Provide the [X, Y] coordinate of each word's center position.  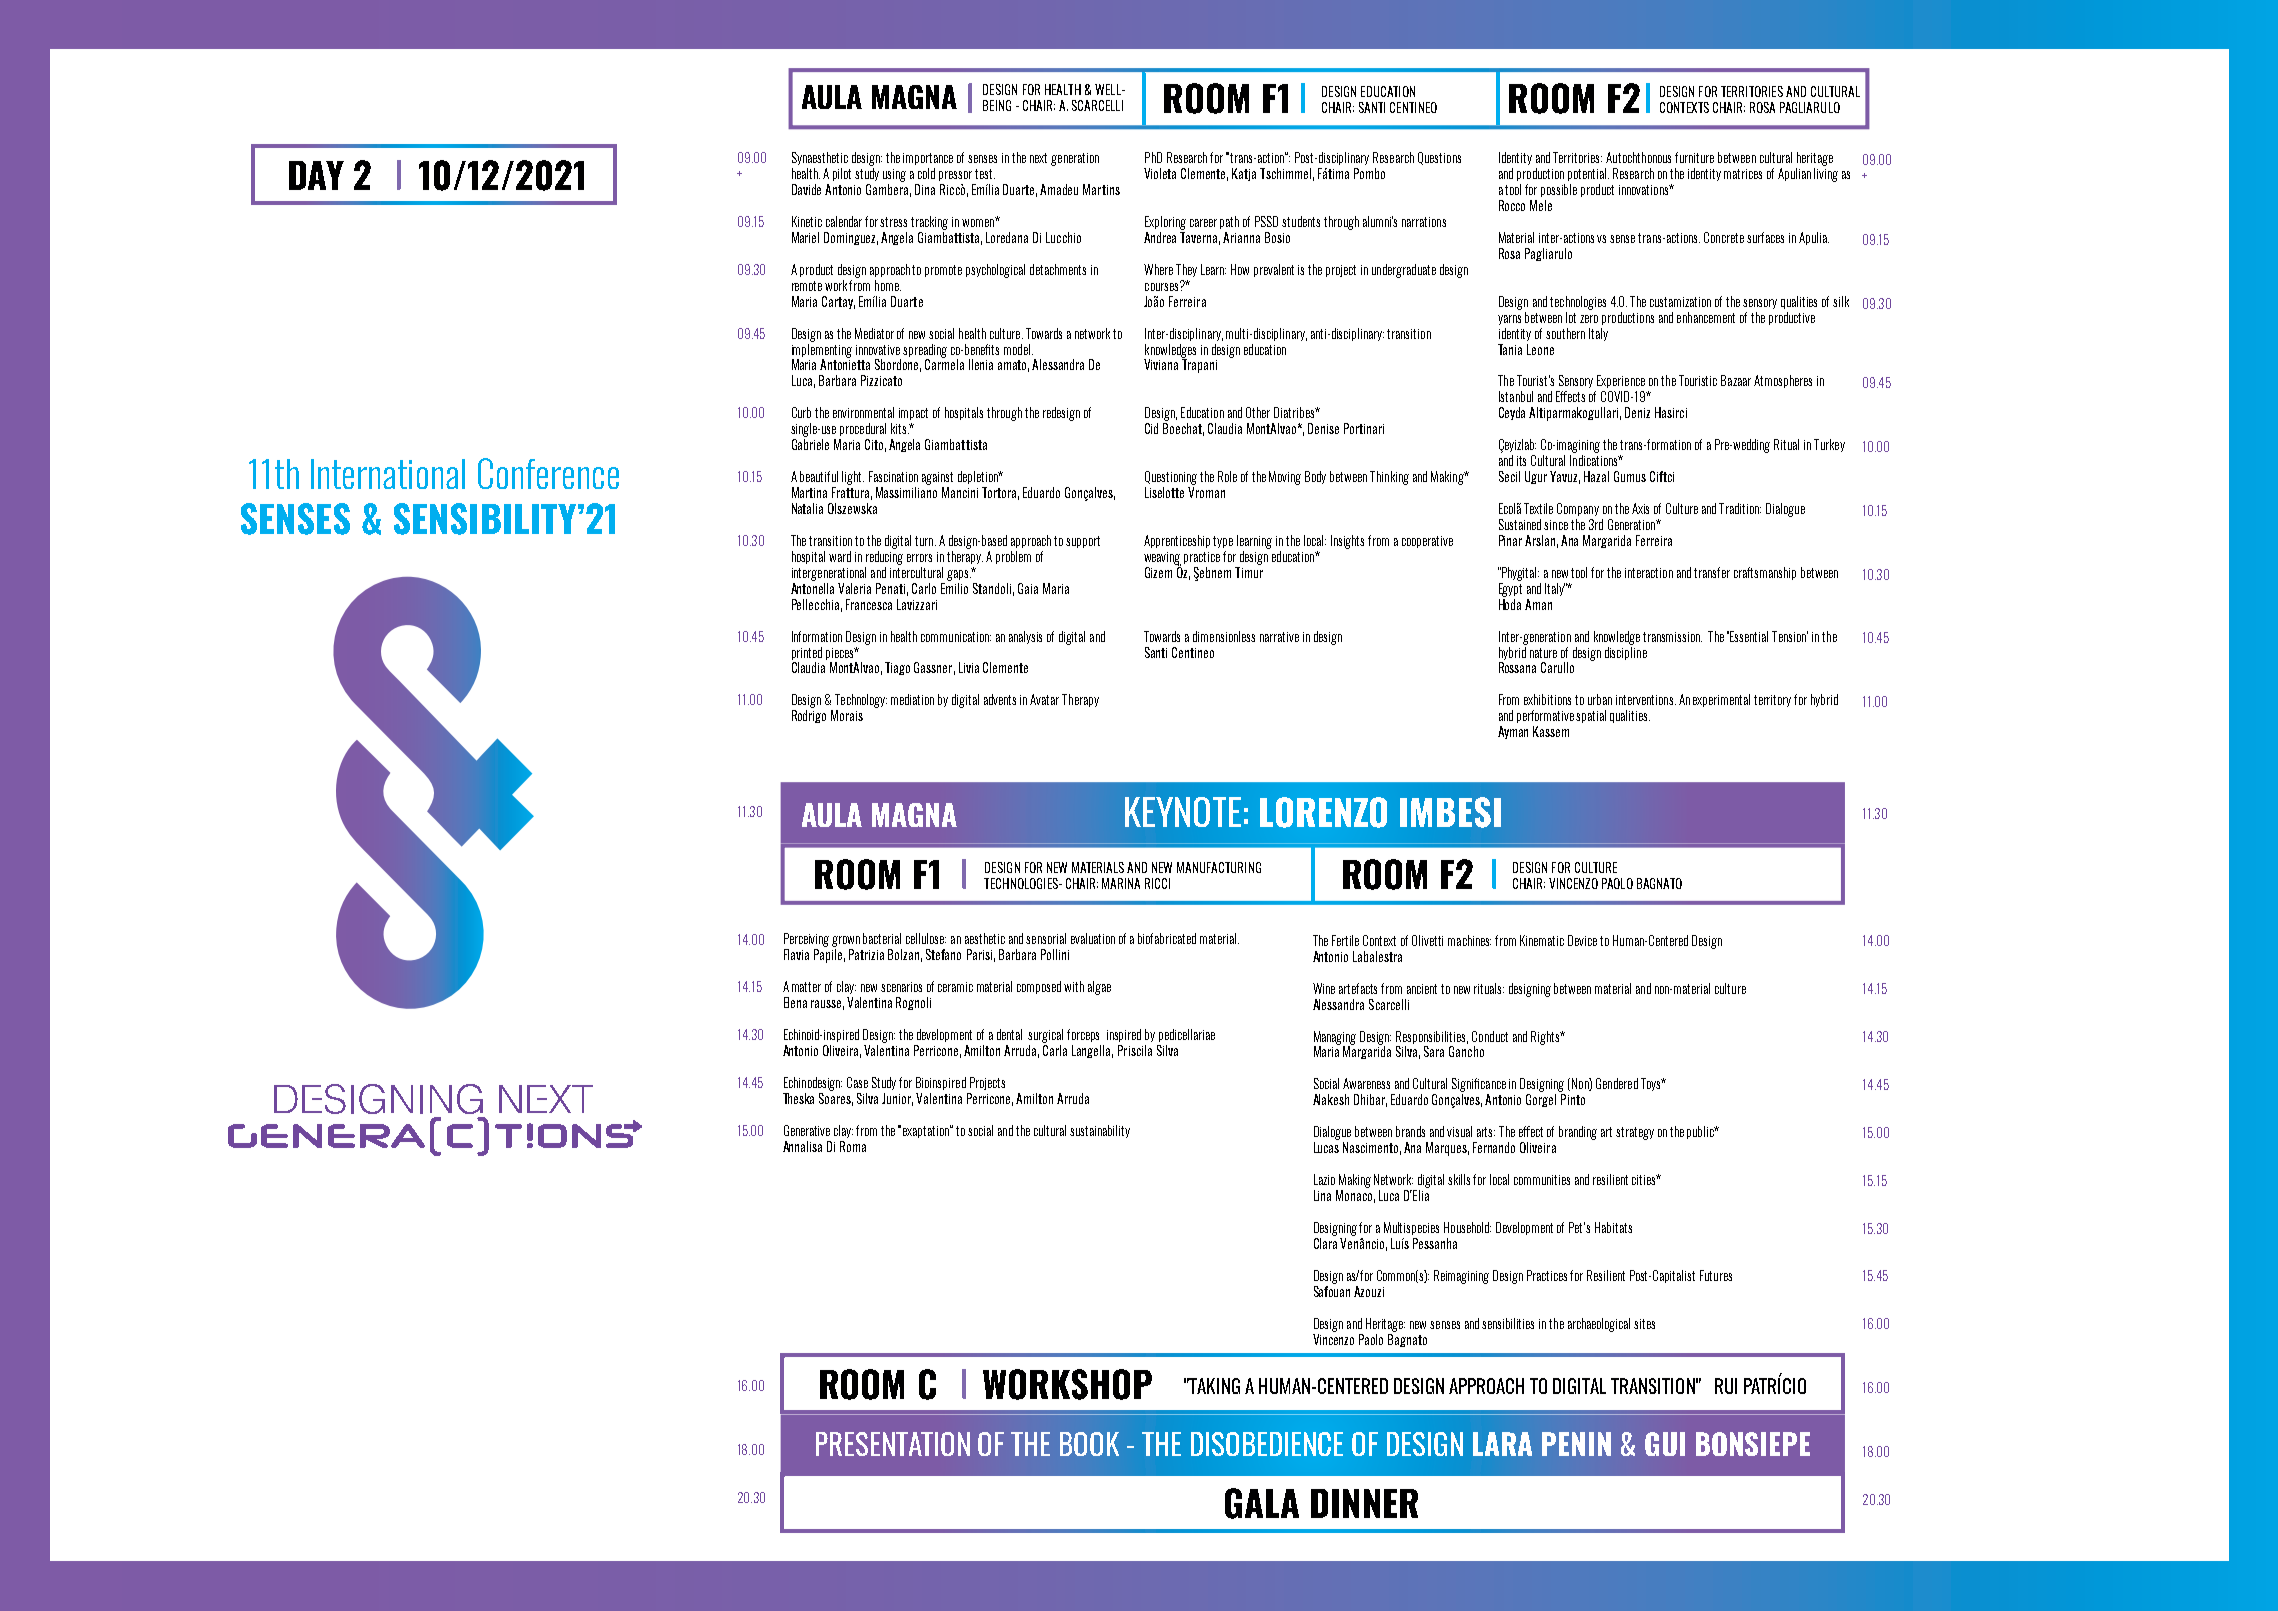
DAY [316, 175]
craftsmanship [1765, 573]
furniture [1694, 157]
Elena [795, 1002]
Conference [548, 473]
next [1038, 158]
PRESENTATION [893, 1444]
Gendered [1617, 1083]
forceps [1083, 1035]
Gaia [1028, 588]
